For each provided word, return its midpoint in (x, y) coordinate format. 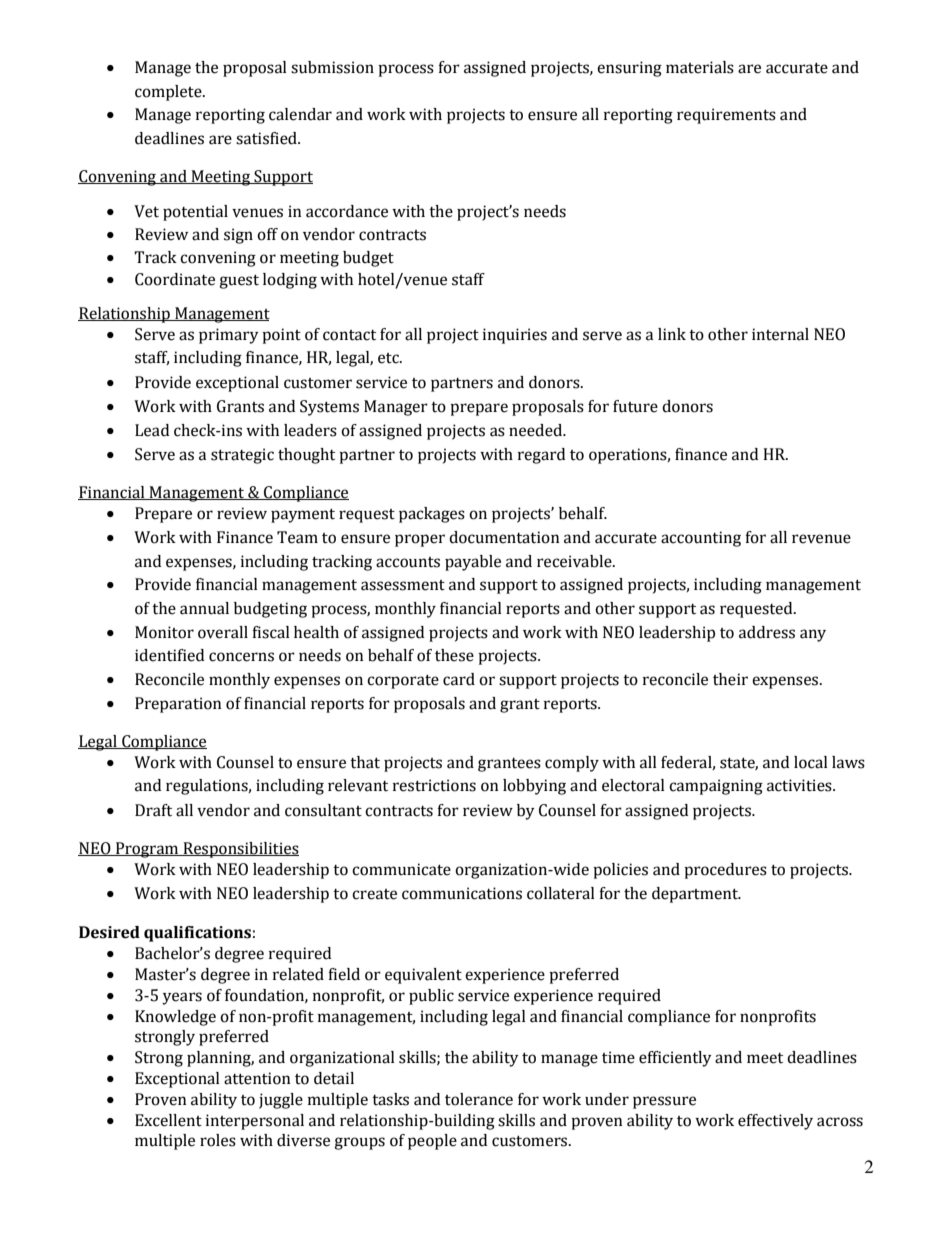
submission (332, 67)
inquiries (515, 336)
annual (204, 608)
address (767, 632)
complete (169, 93)
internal (780, 334)
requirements (726, 116)
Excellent (168, 1120)
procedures (725, 871)
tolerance (479, 1099)
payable (473, 563)
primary (229, 336)
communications (462, 893)
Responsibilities (240, 850)
